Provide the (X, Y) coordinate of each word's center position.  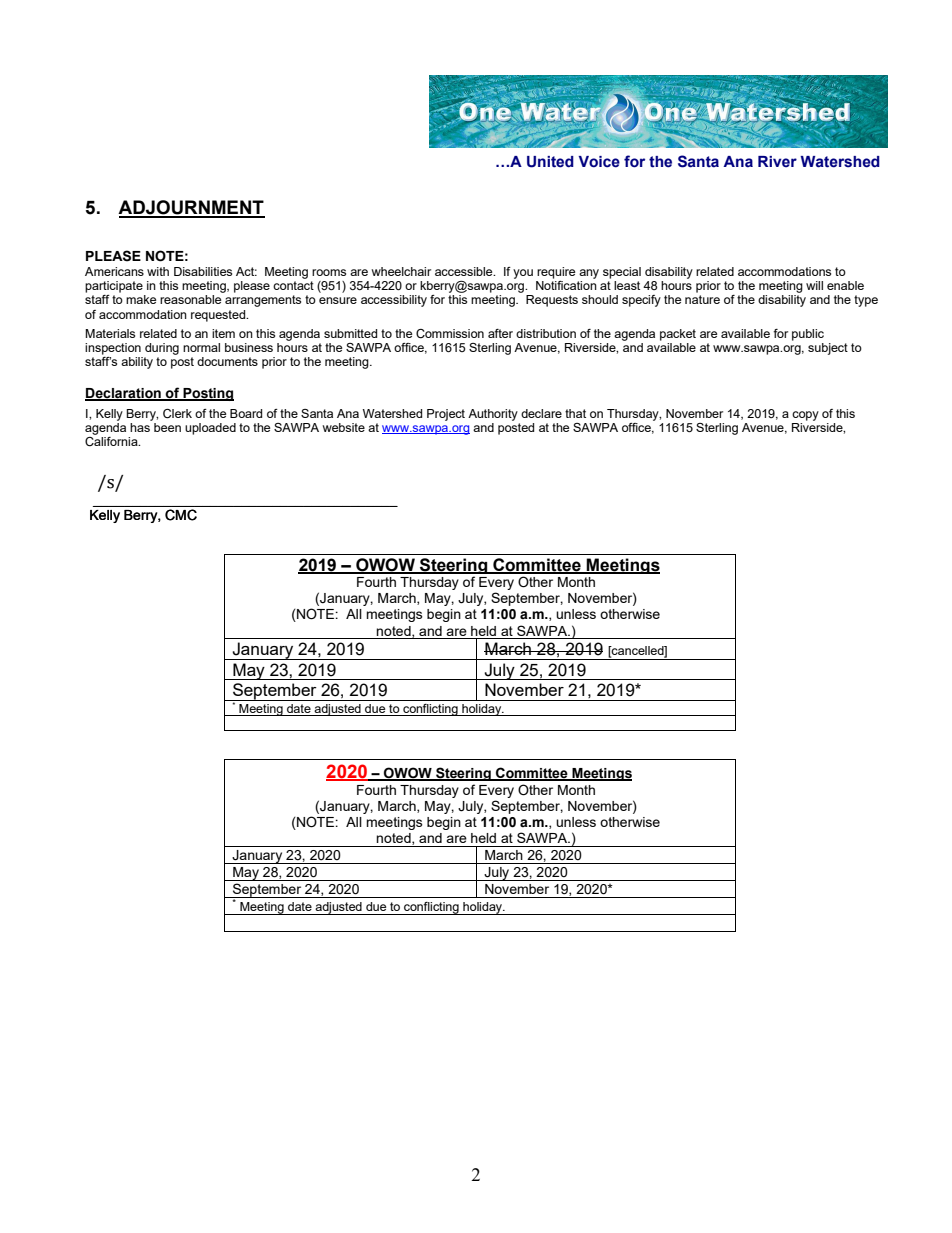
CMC (181, 515)
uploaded (210, 429)
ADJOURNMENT (191, 208)
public (808, 335)
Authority (493, 415)
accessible (465, 271)
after (500, 333)
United (550, 162)
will (814, 285)
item (223, 333)
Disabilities (203, 271)
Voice (599, 162)
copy (805, 416)
